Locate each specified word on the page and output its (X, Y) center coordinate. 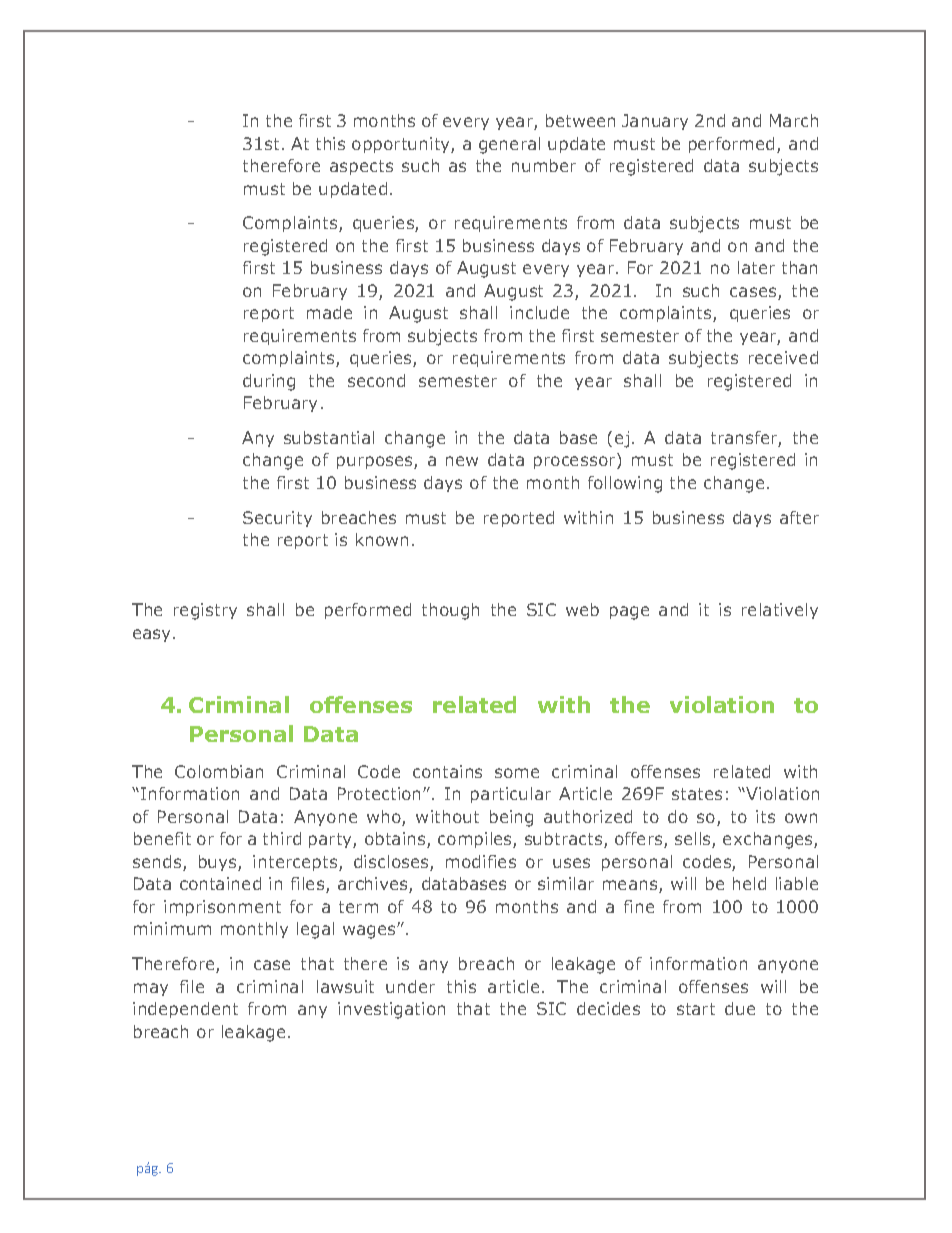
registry (205, 611)
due (740, 1008)
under (410, 986)
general (509, 145)
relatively (780, 611)
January (655, 122)
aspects (361, 167)
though (450, 611)
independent (185, 1010)
